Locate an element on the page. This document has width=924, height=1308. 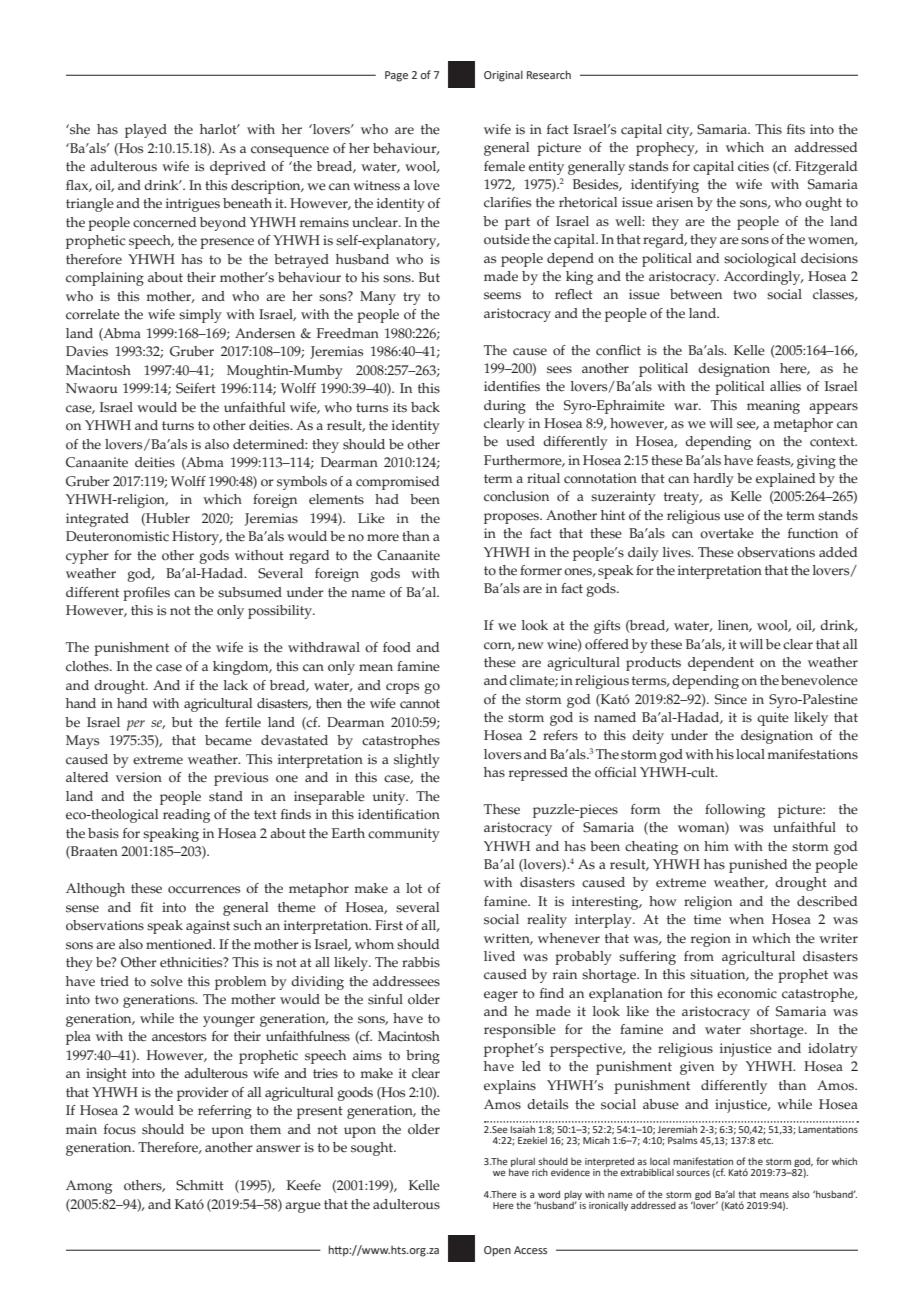
eager is located at coordinates (501, 996).
